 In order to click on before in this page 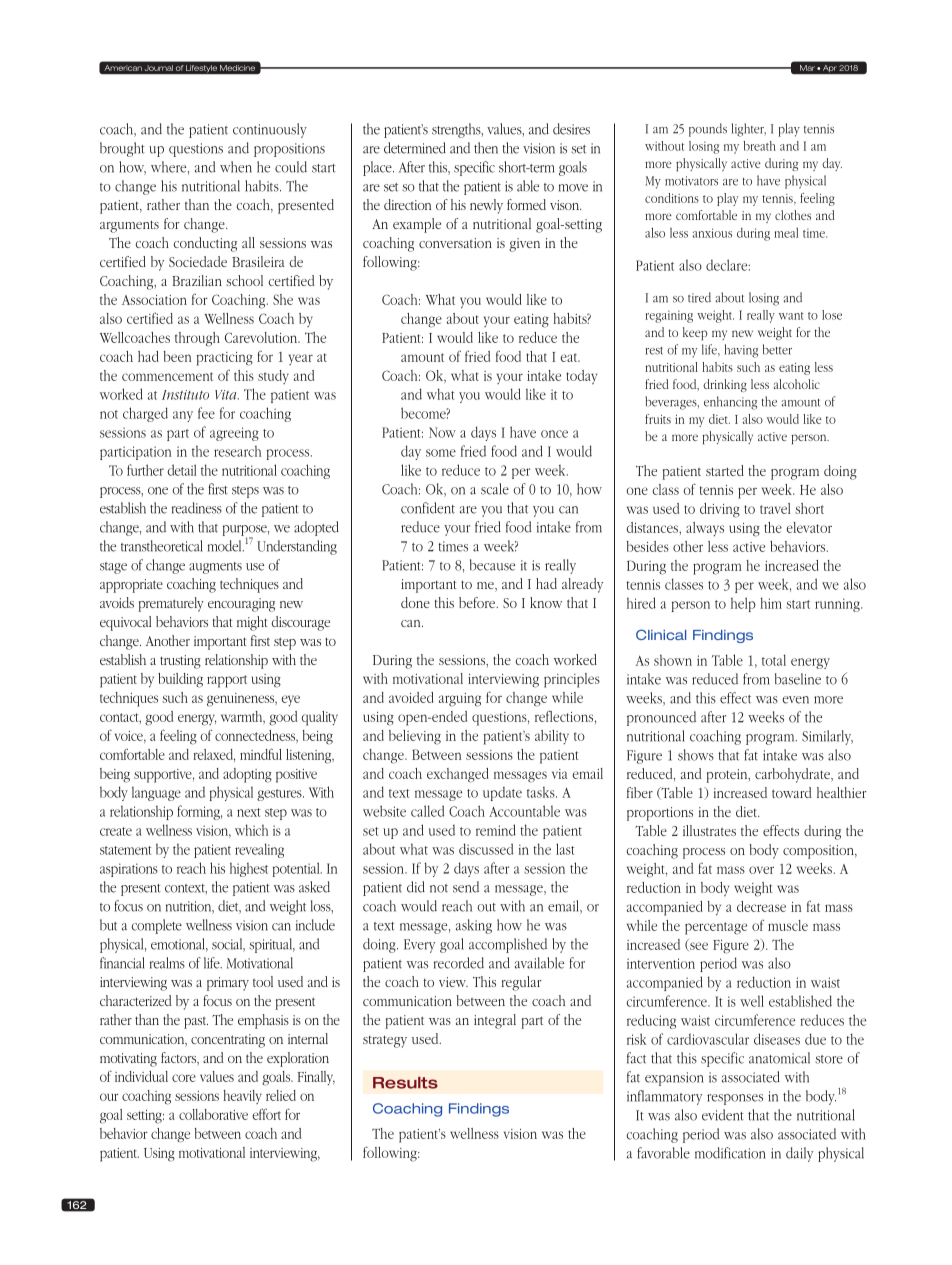, I will do `click(478, 602)`.
